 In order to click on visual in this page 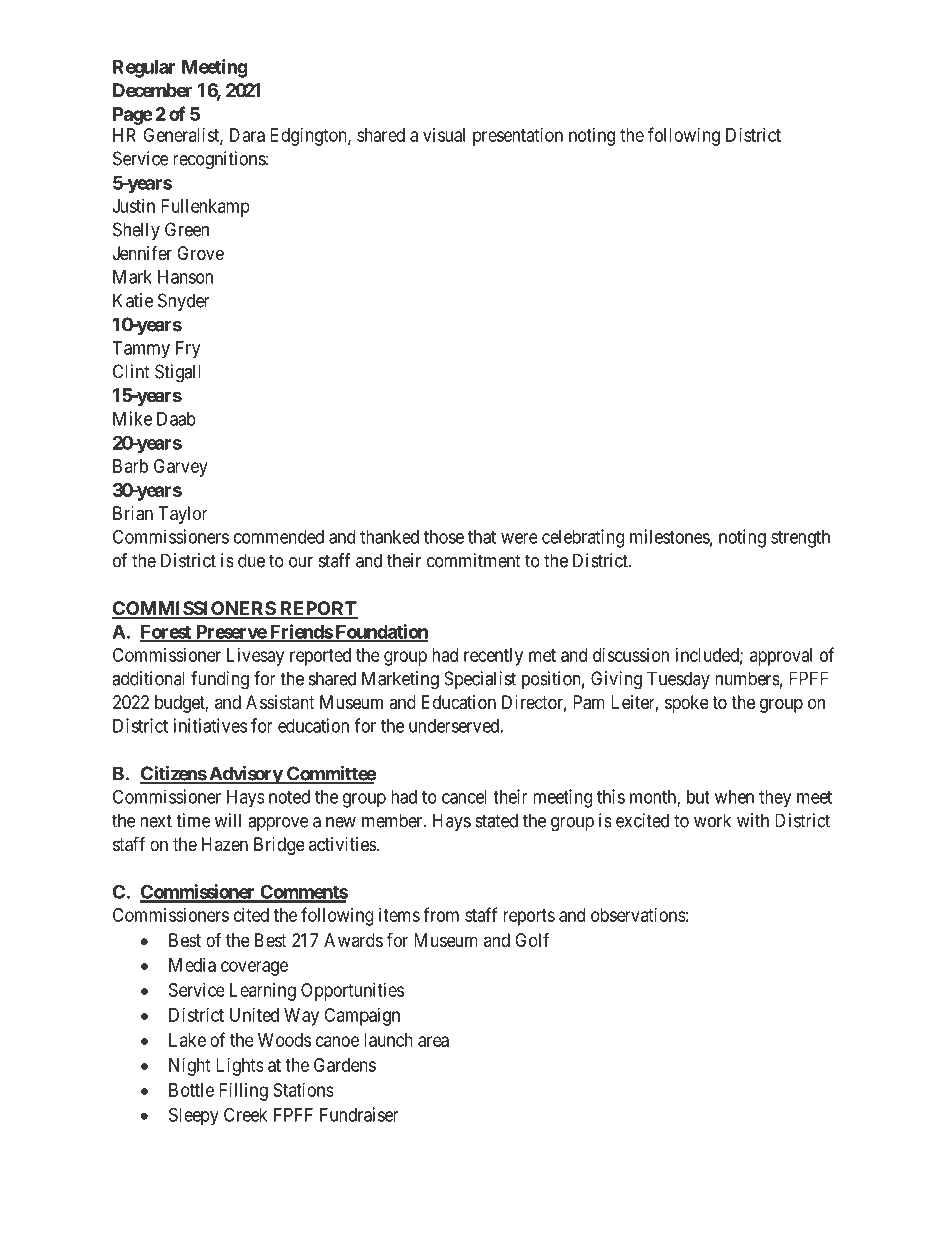, I will do `click(444, 135)`.
